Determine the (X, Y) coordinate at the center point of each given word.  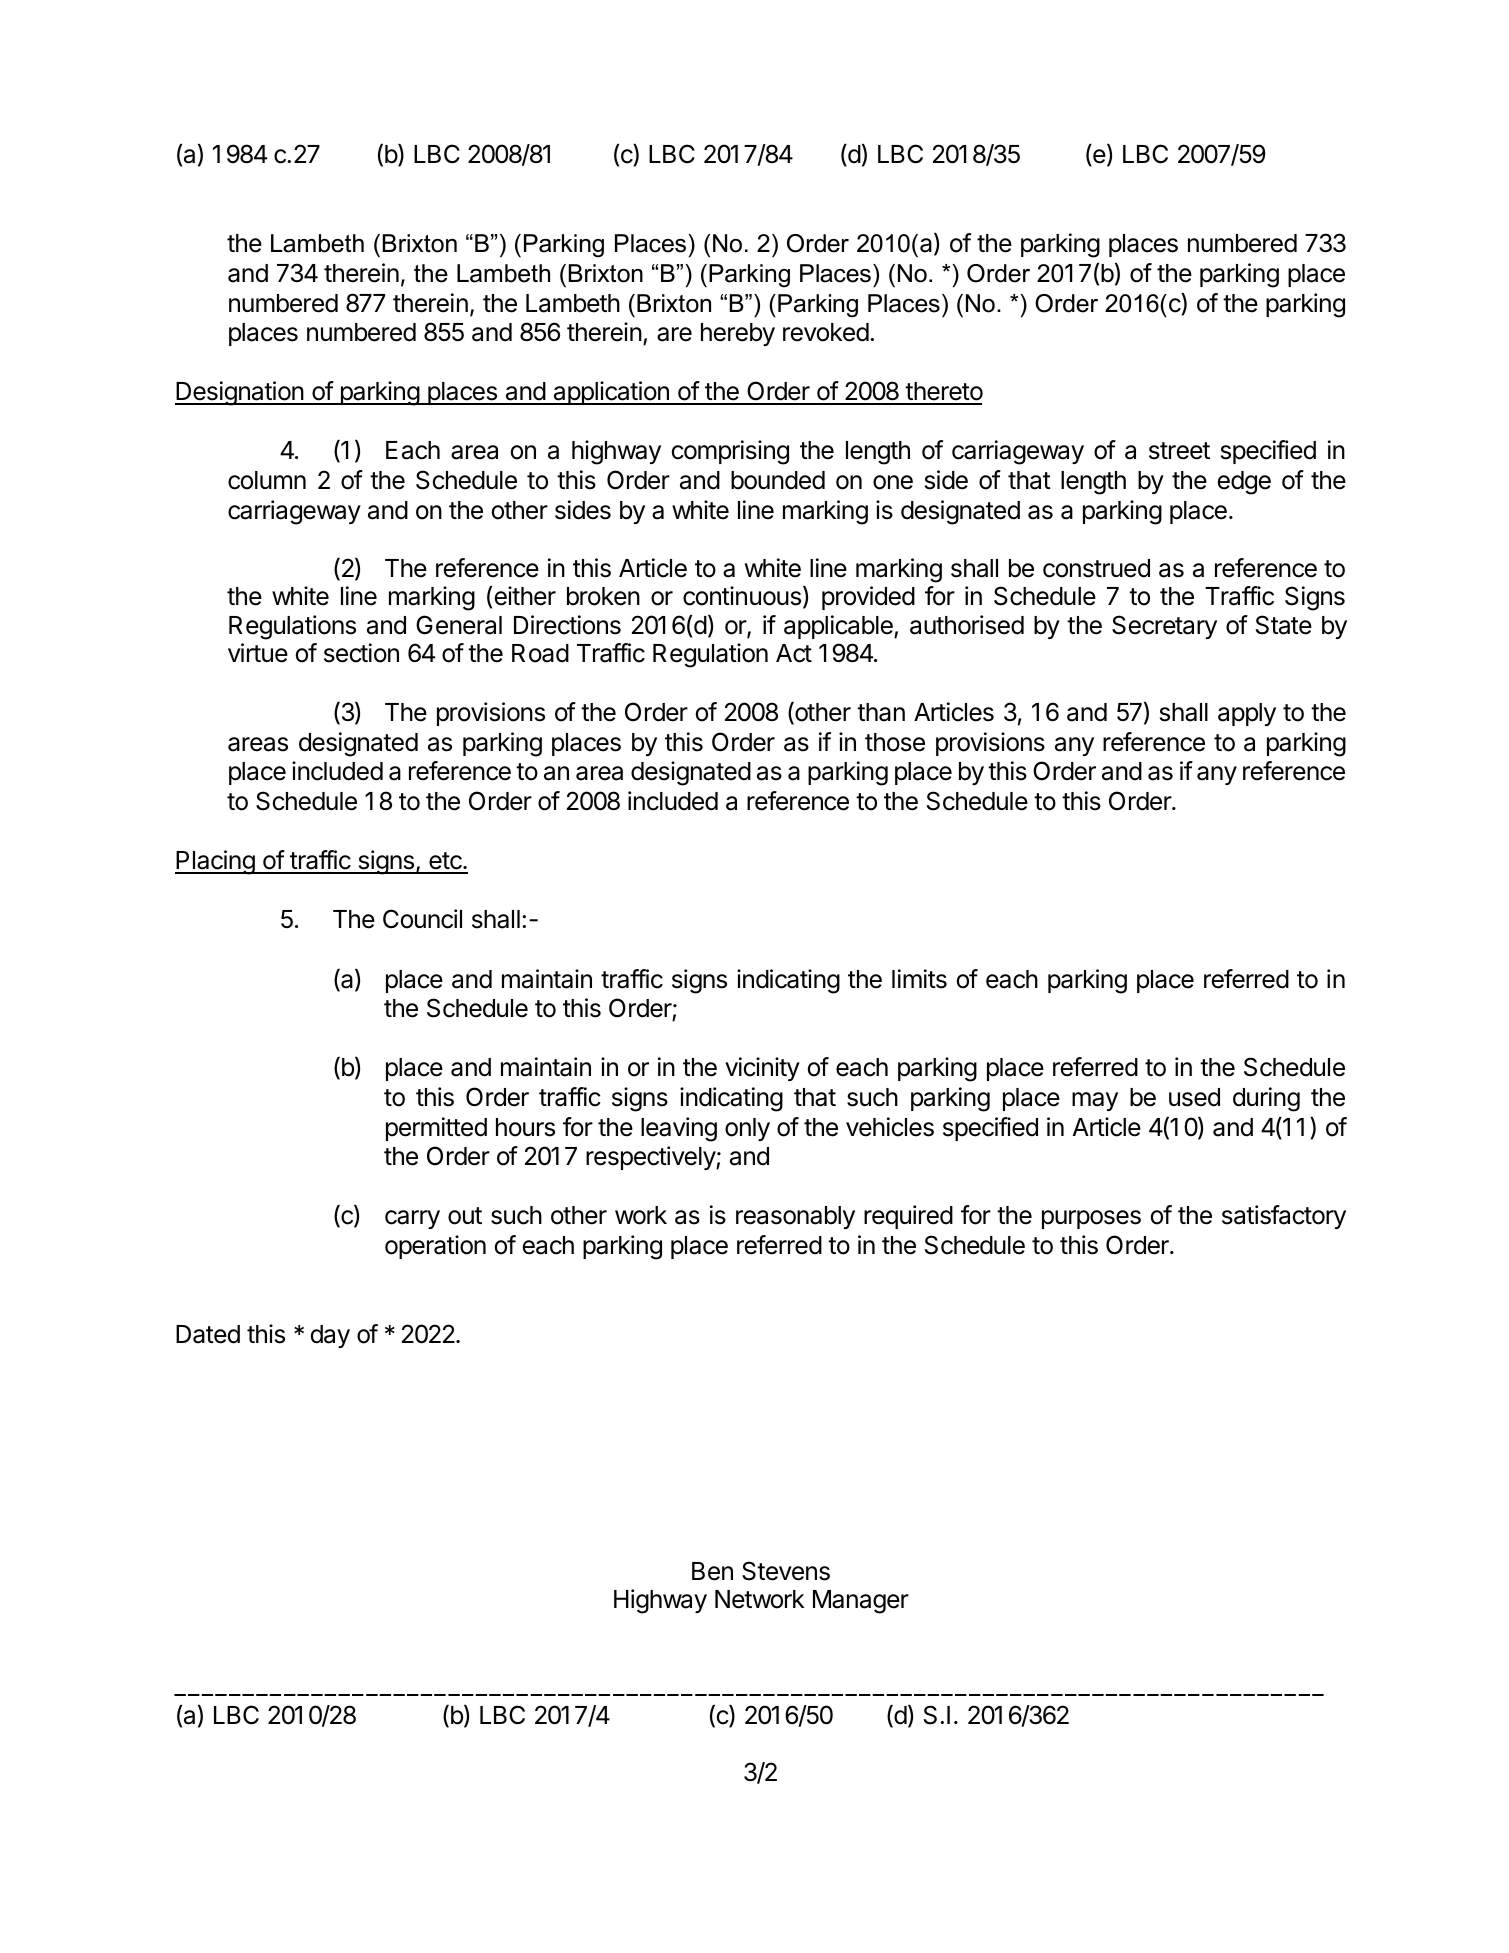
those (895, 742)
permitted (436, 1129)
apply (1247, 714)
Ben (712, 1571)
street (1179, 451)
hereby (738, 334)
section (361, 653)
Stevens (786, 1571)
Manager (861, 1602)
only (747, 1129)
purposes (1091, 1219)
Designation (240, 393)
